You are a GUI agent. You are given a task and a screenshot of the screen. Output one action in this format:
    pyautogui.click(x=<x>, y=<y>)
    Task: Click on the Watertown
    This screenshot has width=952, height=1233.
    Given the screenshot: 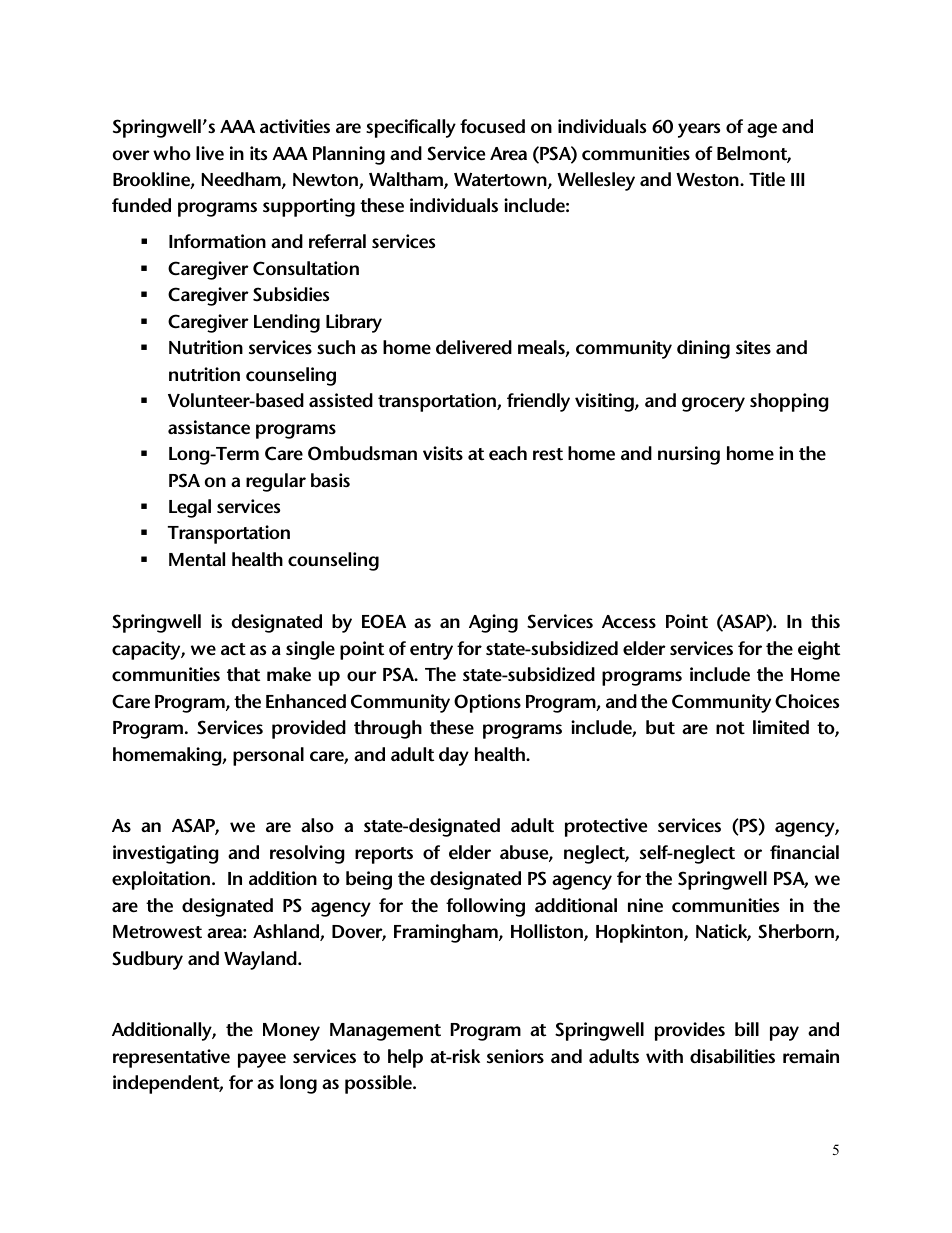 What is the action you would take?
    pyautogui.click(x=501, y=181)
